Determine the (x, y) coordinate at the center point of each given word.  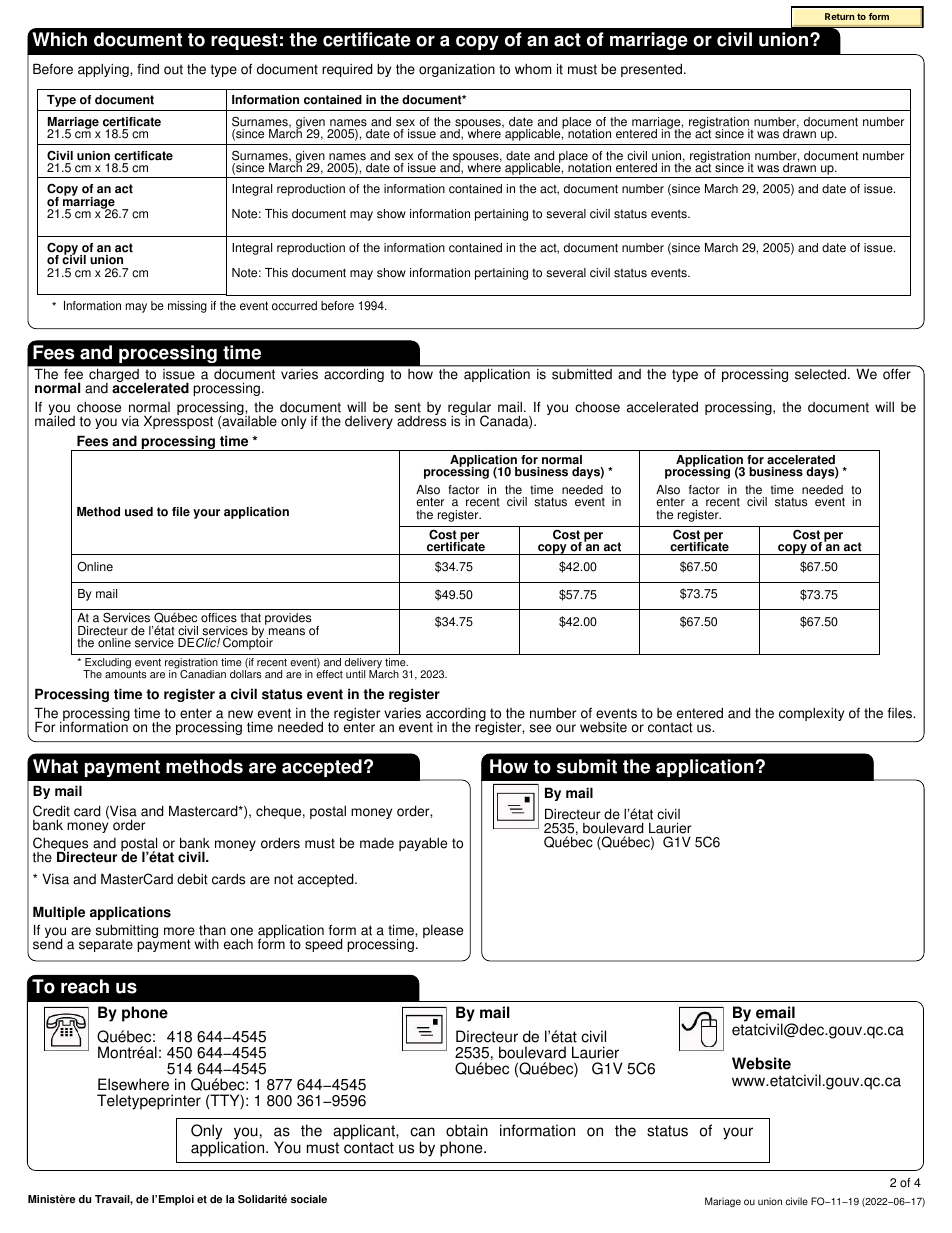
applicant (365, 1132)
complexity (811, 714)
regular (469, 410)
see (540, 728)
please (443, 931)
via (130, 421)
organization (457, 70)
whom (533, 69)
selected (820, 374)
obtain (467, 1130)
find (148, 69)
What (55, 766)
